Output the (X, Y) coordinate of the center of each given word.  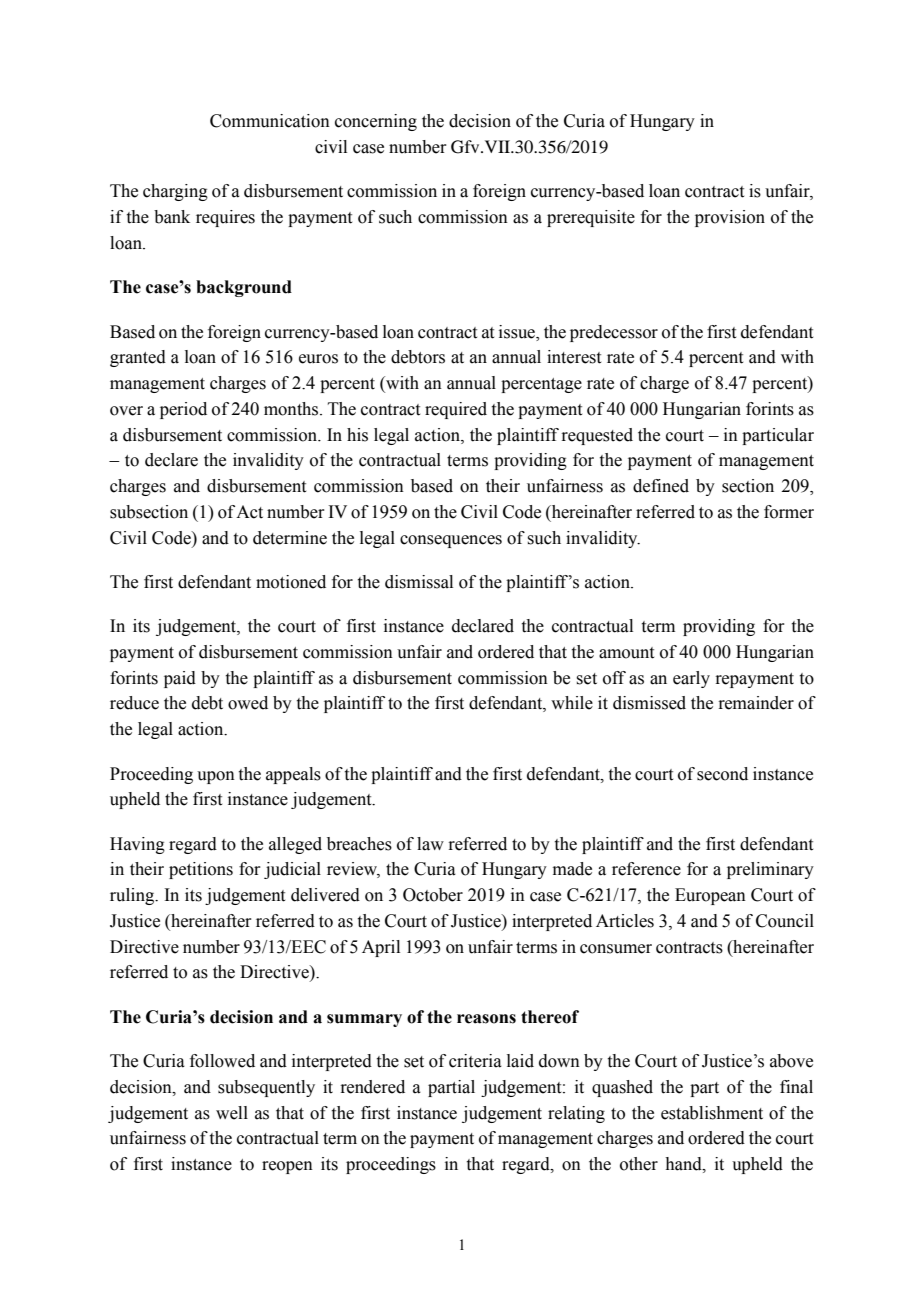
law (430, 844)
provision (730, 218)
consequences (451, 541)
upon (216, 777)
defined (661, 486)
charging (175, 192)
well (232, 1113)
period (183, 410)
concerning (376, 122)
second (722, 774)
